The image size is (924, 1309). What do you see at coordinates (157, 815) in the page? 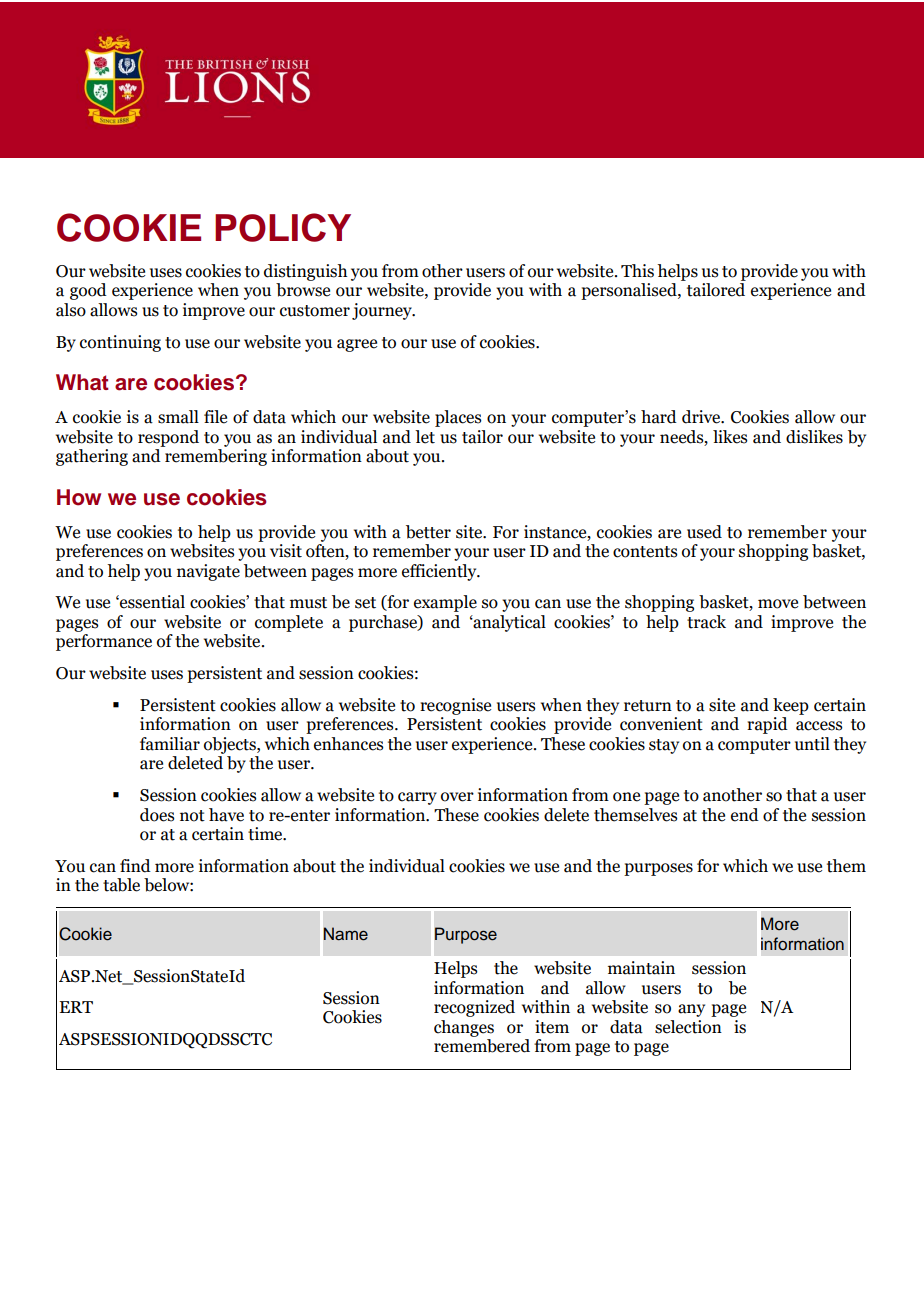
I see `does` at bounding box center [157, 815].
